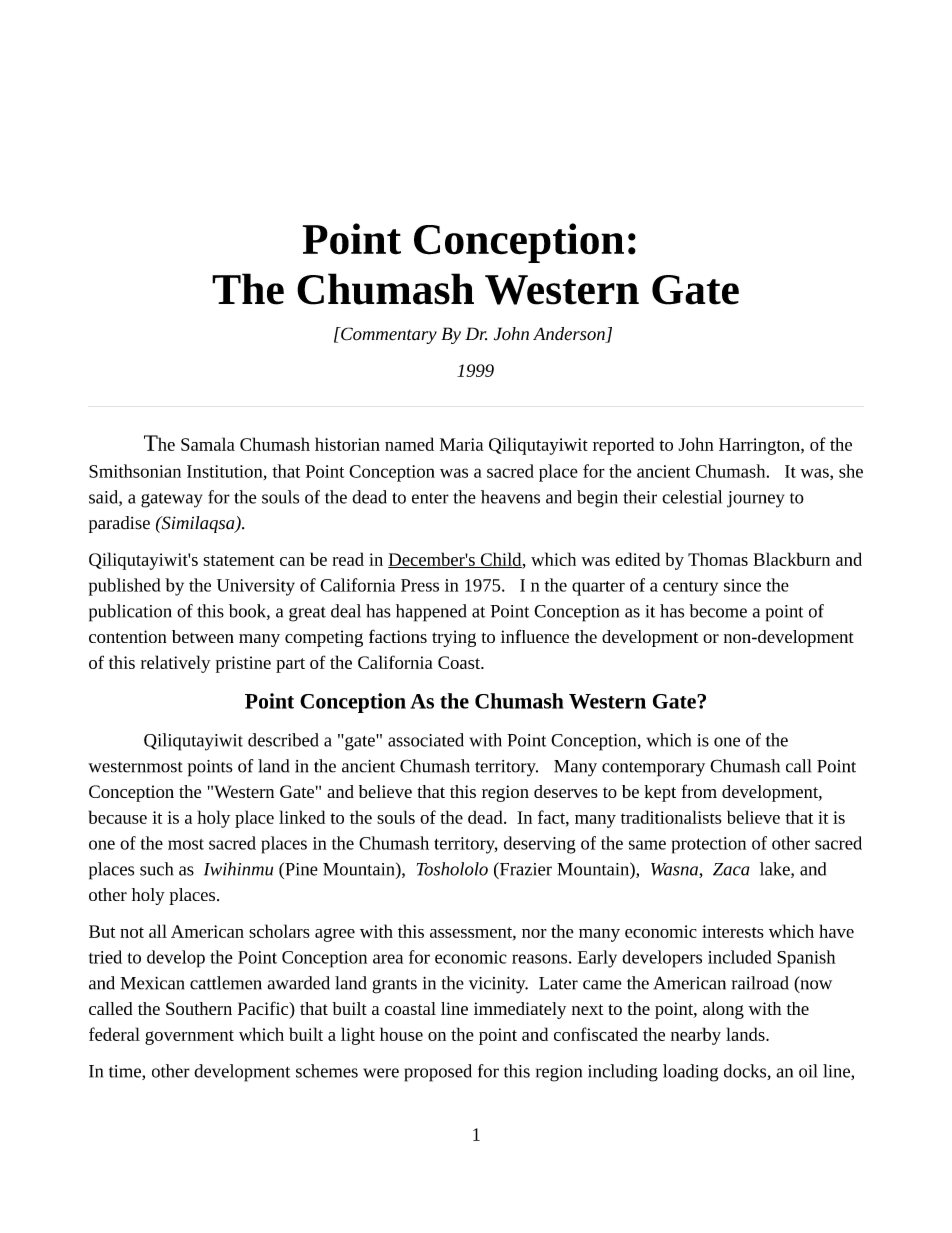  I want to click on Commentary, so click(388, 335).
